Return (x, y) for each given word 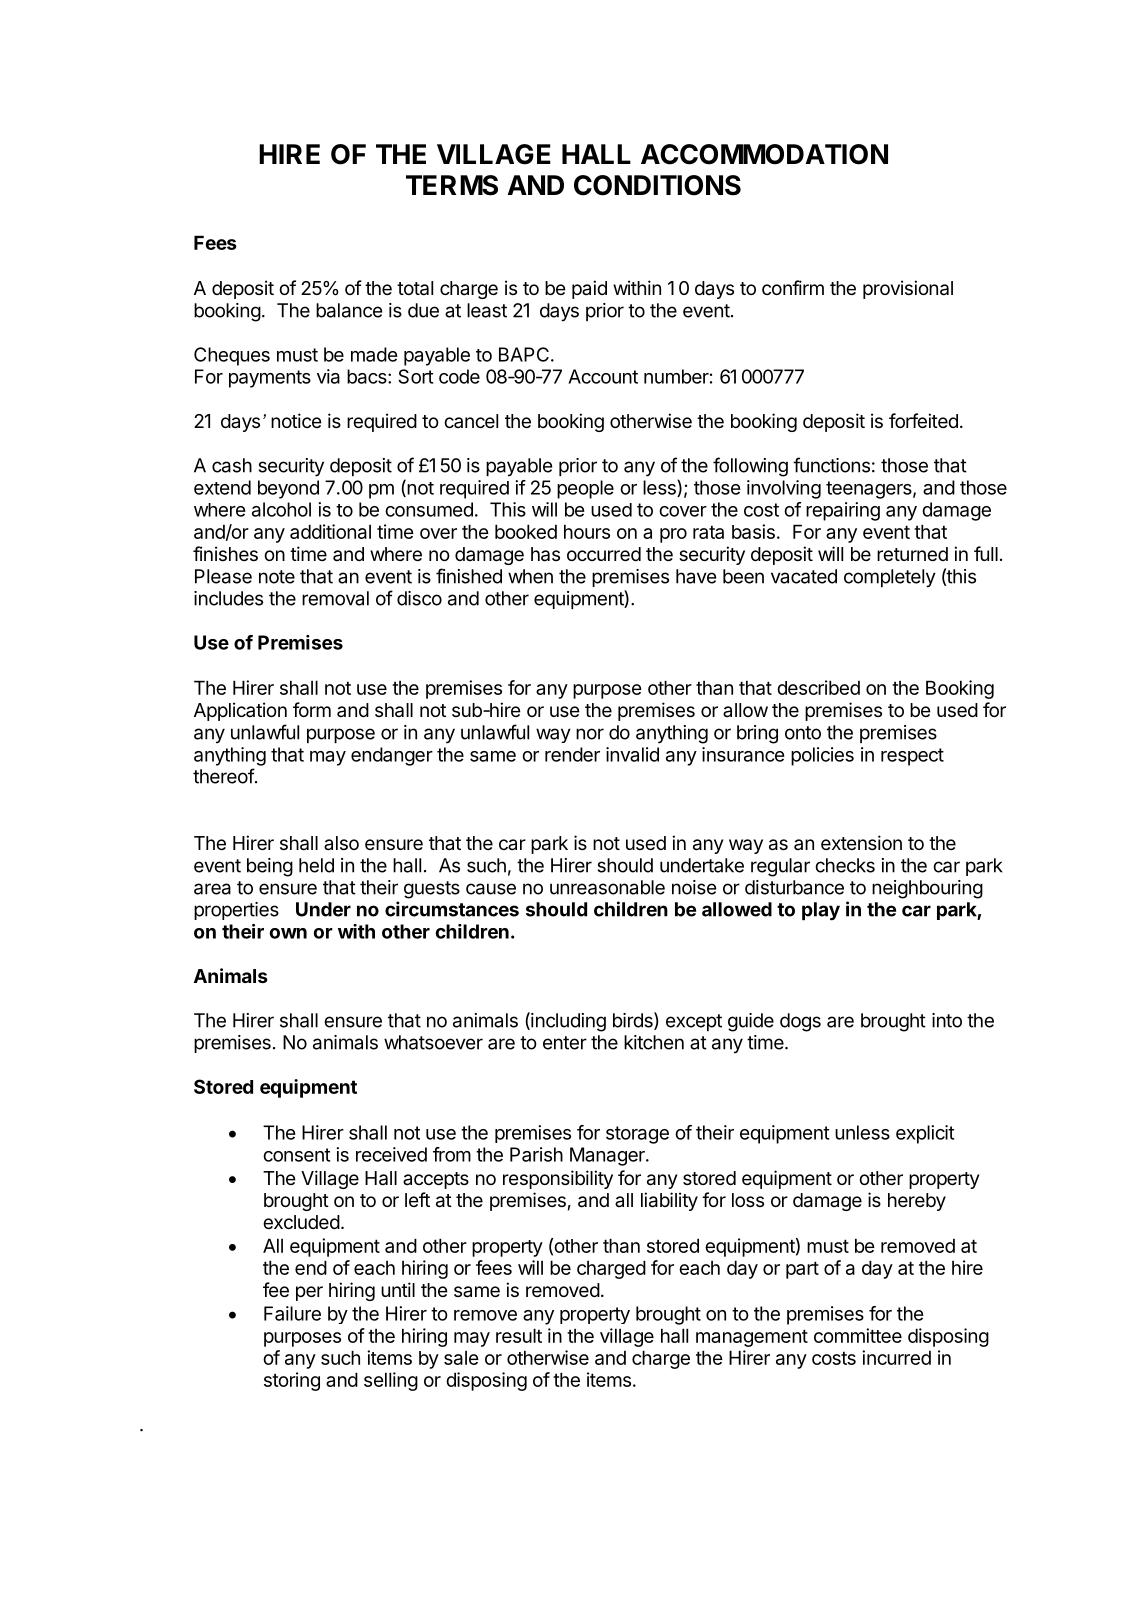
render (572, 754)
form (312, 709)
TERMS (452, 185)
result (519, 1335)
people (585, 489)
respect (912, 757)
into (947, 1020)
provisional (908, 289)
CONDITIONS (657, 185)
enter (565, 1043)
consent (296, 1155)
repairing (843, 511)
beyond (288, 489)
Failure (292, 1313)
